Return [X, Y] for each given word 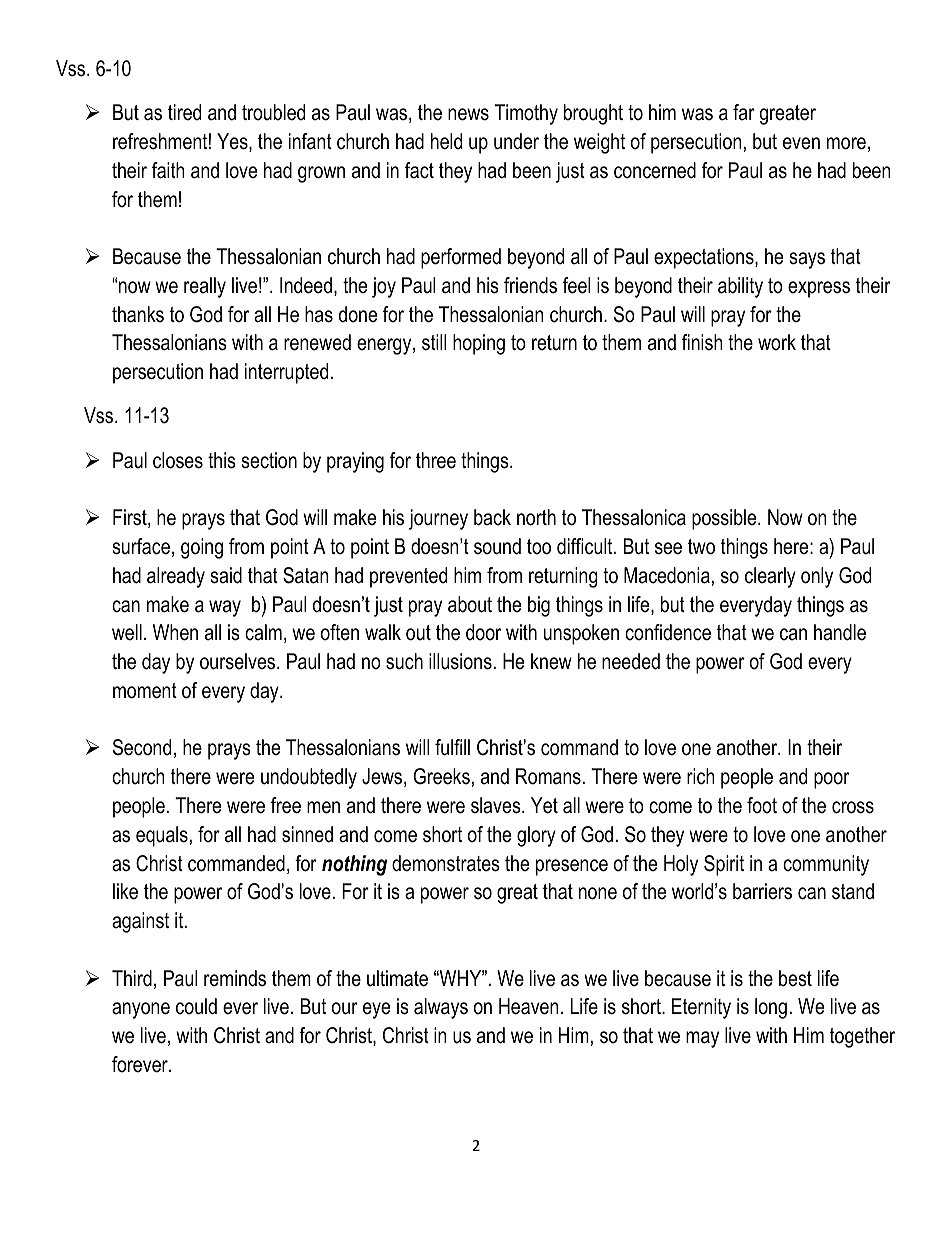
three [436, 460]
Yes [233, 142]
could [196, 1006]
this [222, 460]
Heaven [529, 1006]
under [516, 141]
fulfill [452, 747]
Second [142, 747]
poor [832, 780]
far [744, 112]
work [777, 342]
